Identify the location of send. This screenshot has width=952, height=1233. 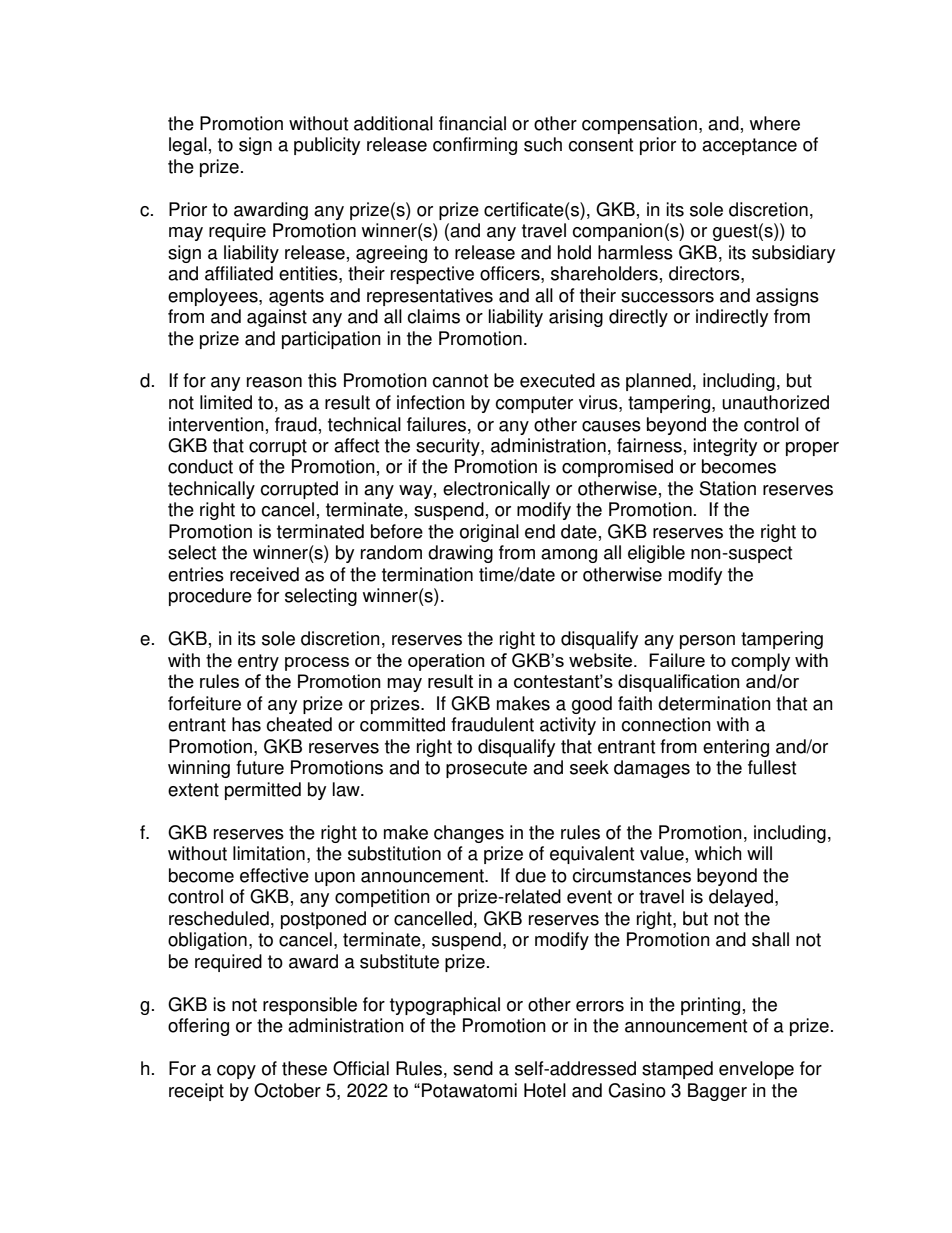
(473, 1068).
